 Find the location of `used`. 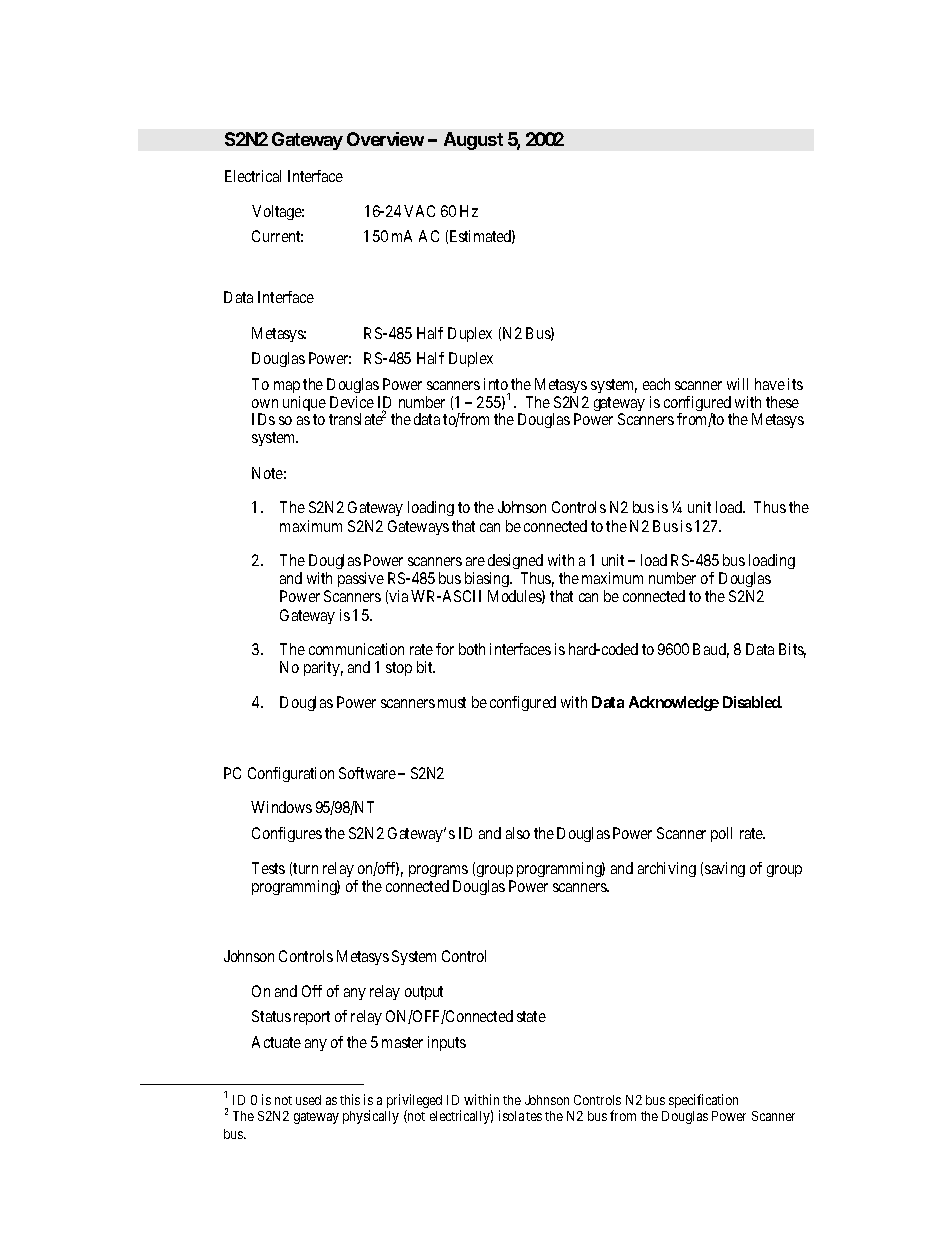

used is located at coordinates (308, 1100).
